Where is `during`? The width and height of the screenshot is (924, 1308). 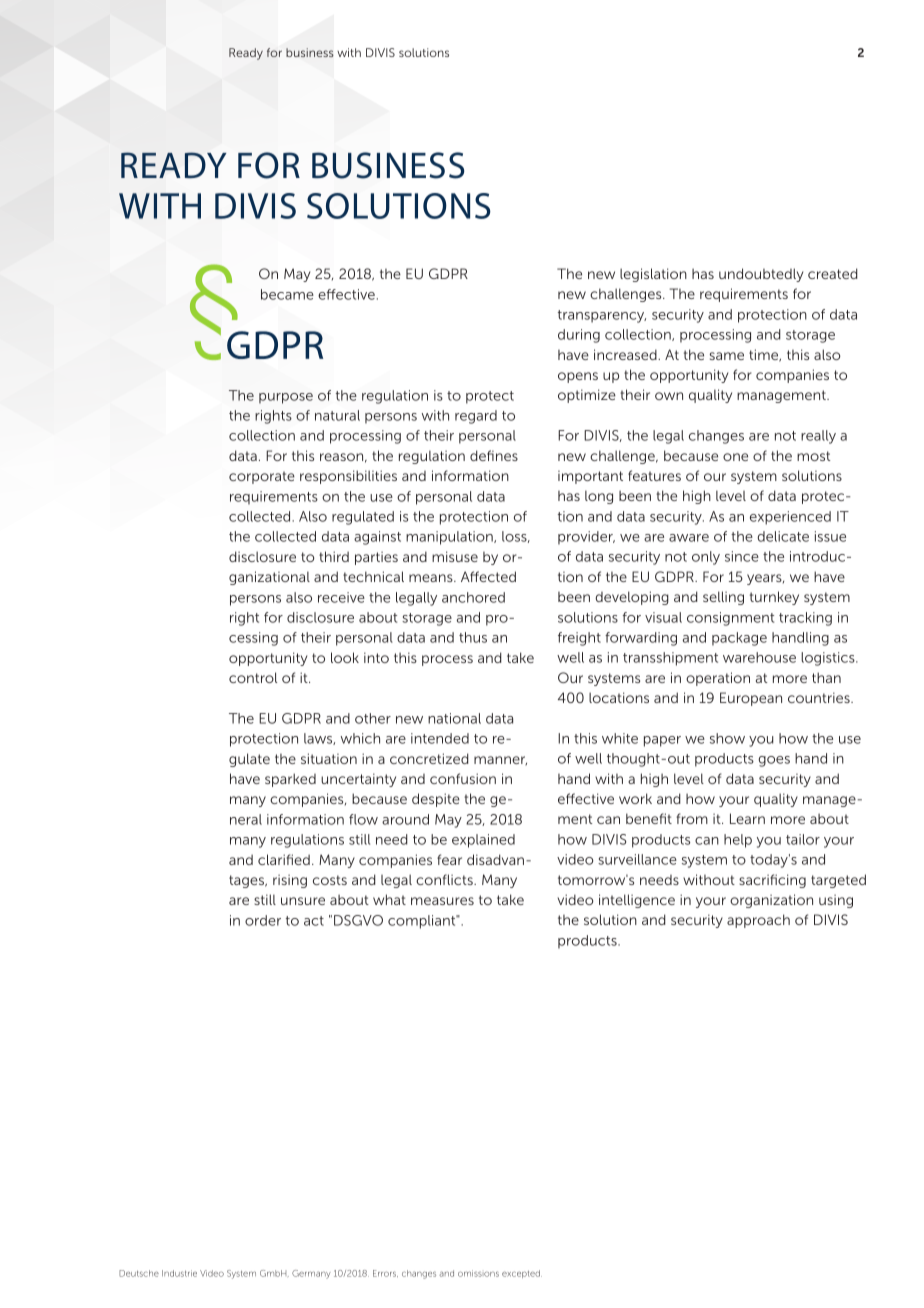 during is located at coordinates (579, 336).
